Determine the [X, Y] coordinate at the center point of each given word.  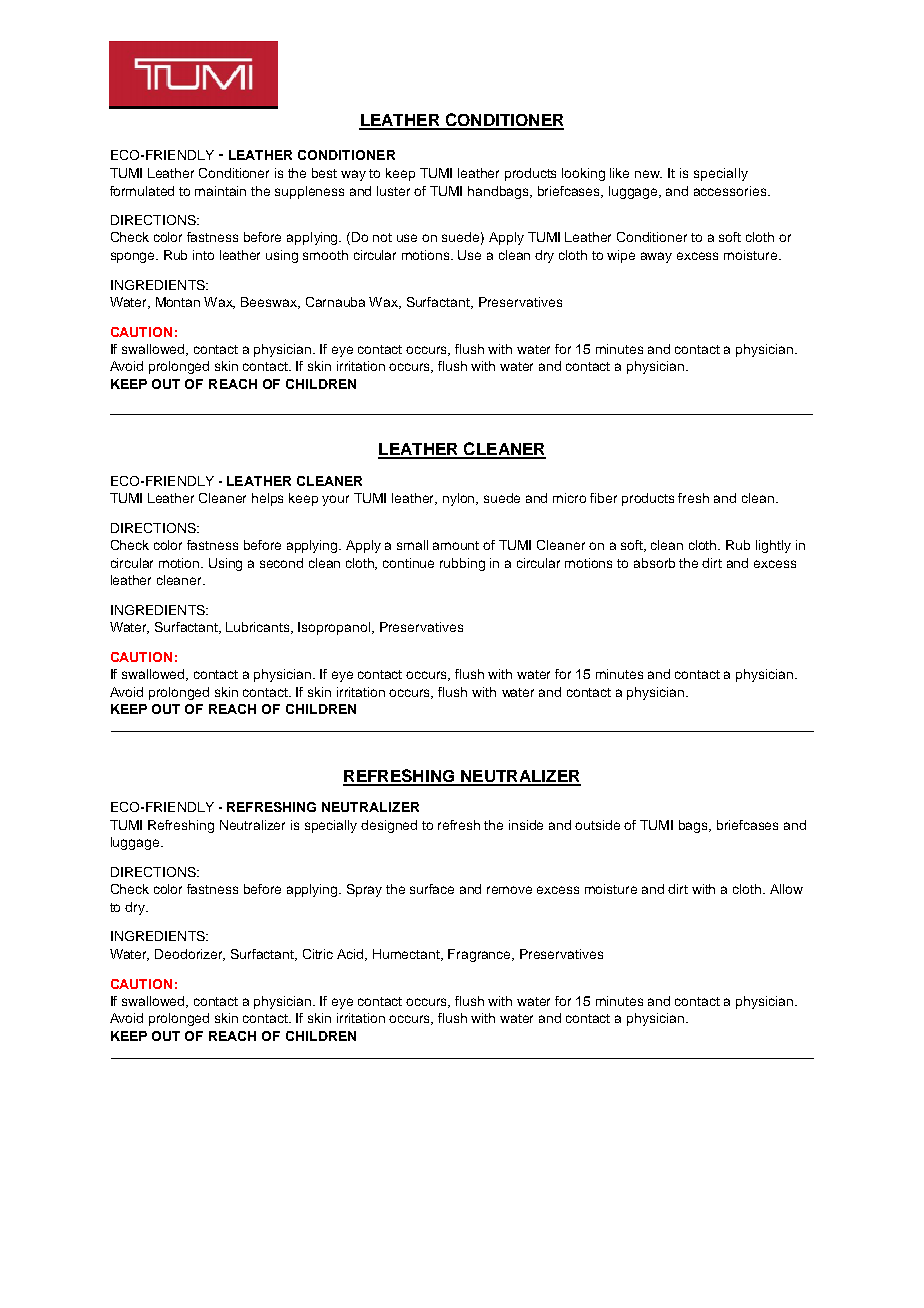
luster [393, 191]
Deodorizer [190, 955]
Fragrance [481, 955]
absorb [654, 563]
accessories [731, 191]
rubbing [462, 564]
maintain [220, 191]
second [281, 563]
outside [597, 825]
